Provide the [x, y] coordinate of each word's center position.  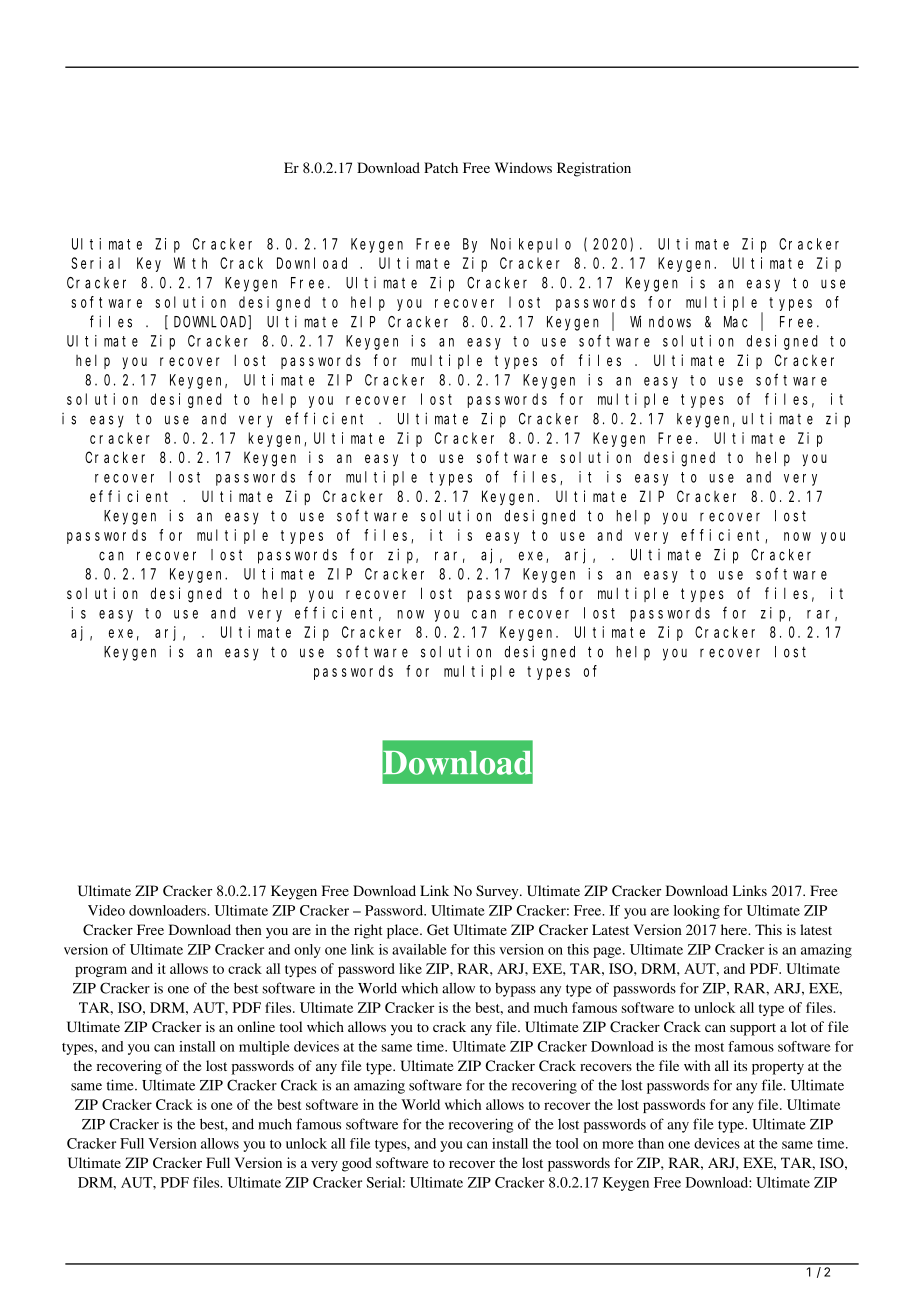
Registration [594, 169]
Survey [498, 892]
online [256, 1026]
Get [438, 929]
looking [697, 912]
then [249, 929]
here [735, 929]
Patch [441, 167]
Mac [735, 322]
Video [106, 910]
